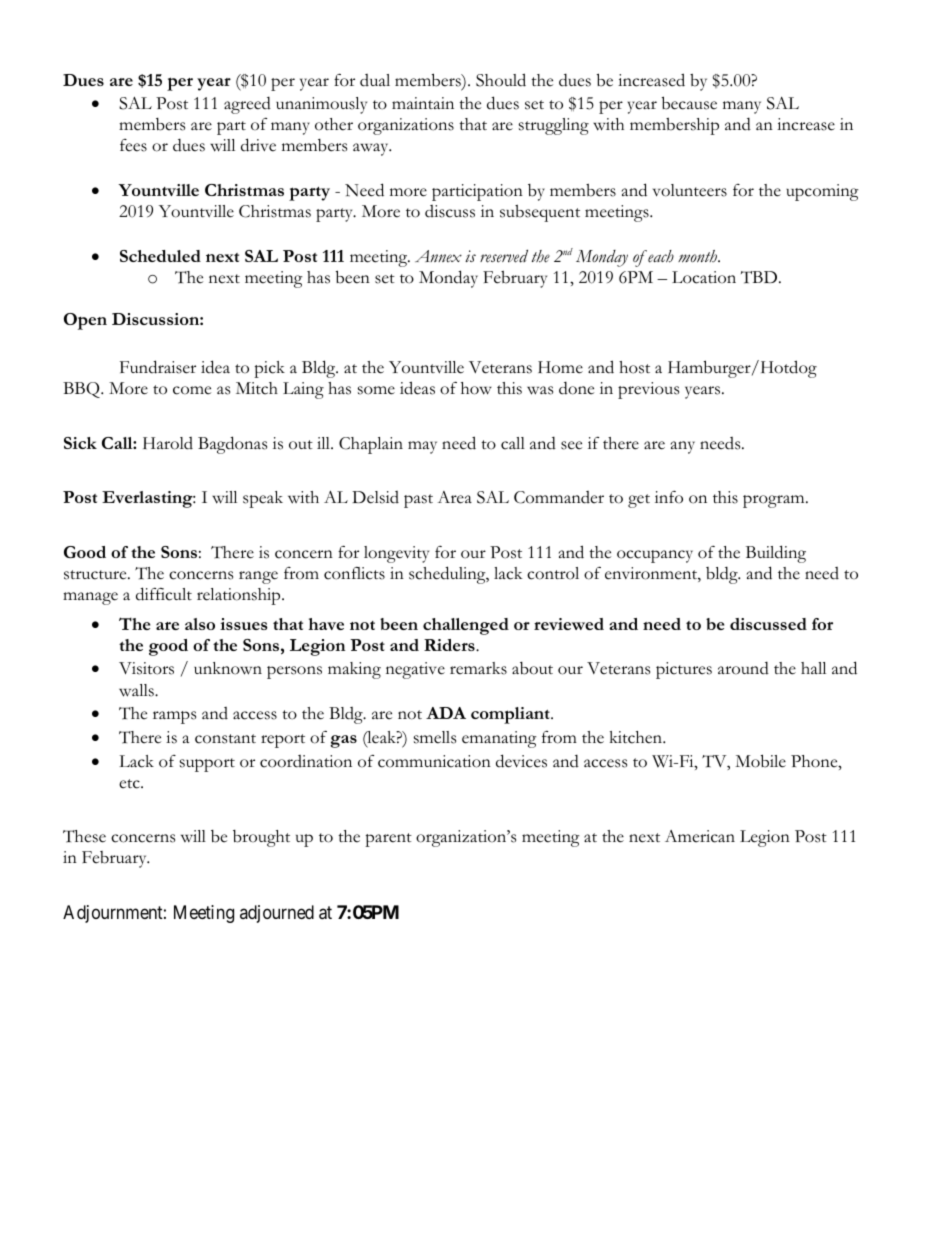 Image resolution: width=952 pixels, height=1233 pixels. What do you see at coordinates (247, 105) in the screenshot?
I see `agreed` at bounding box center [247, 105].
